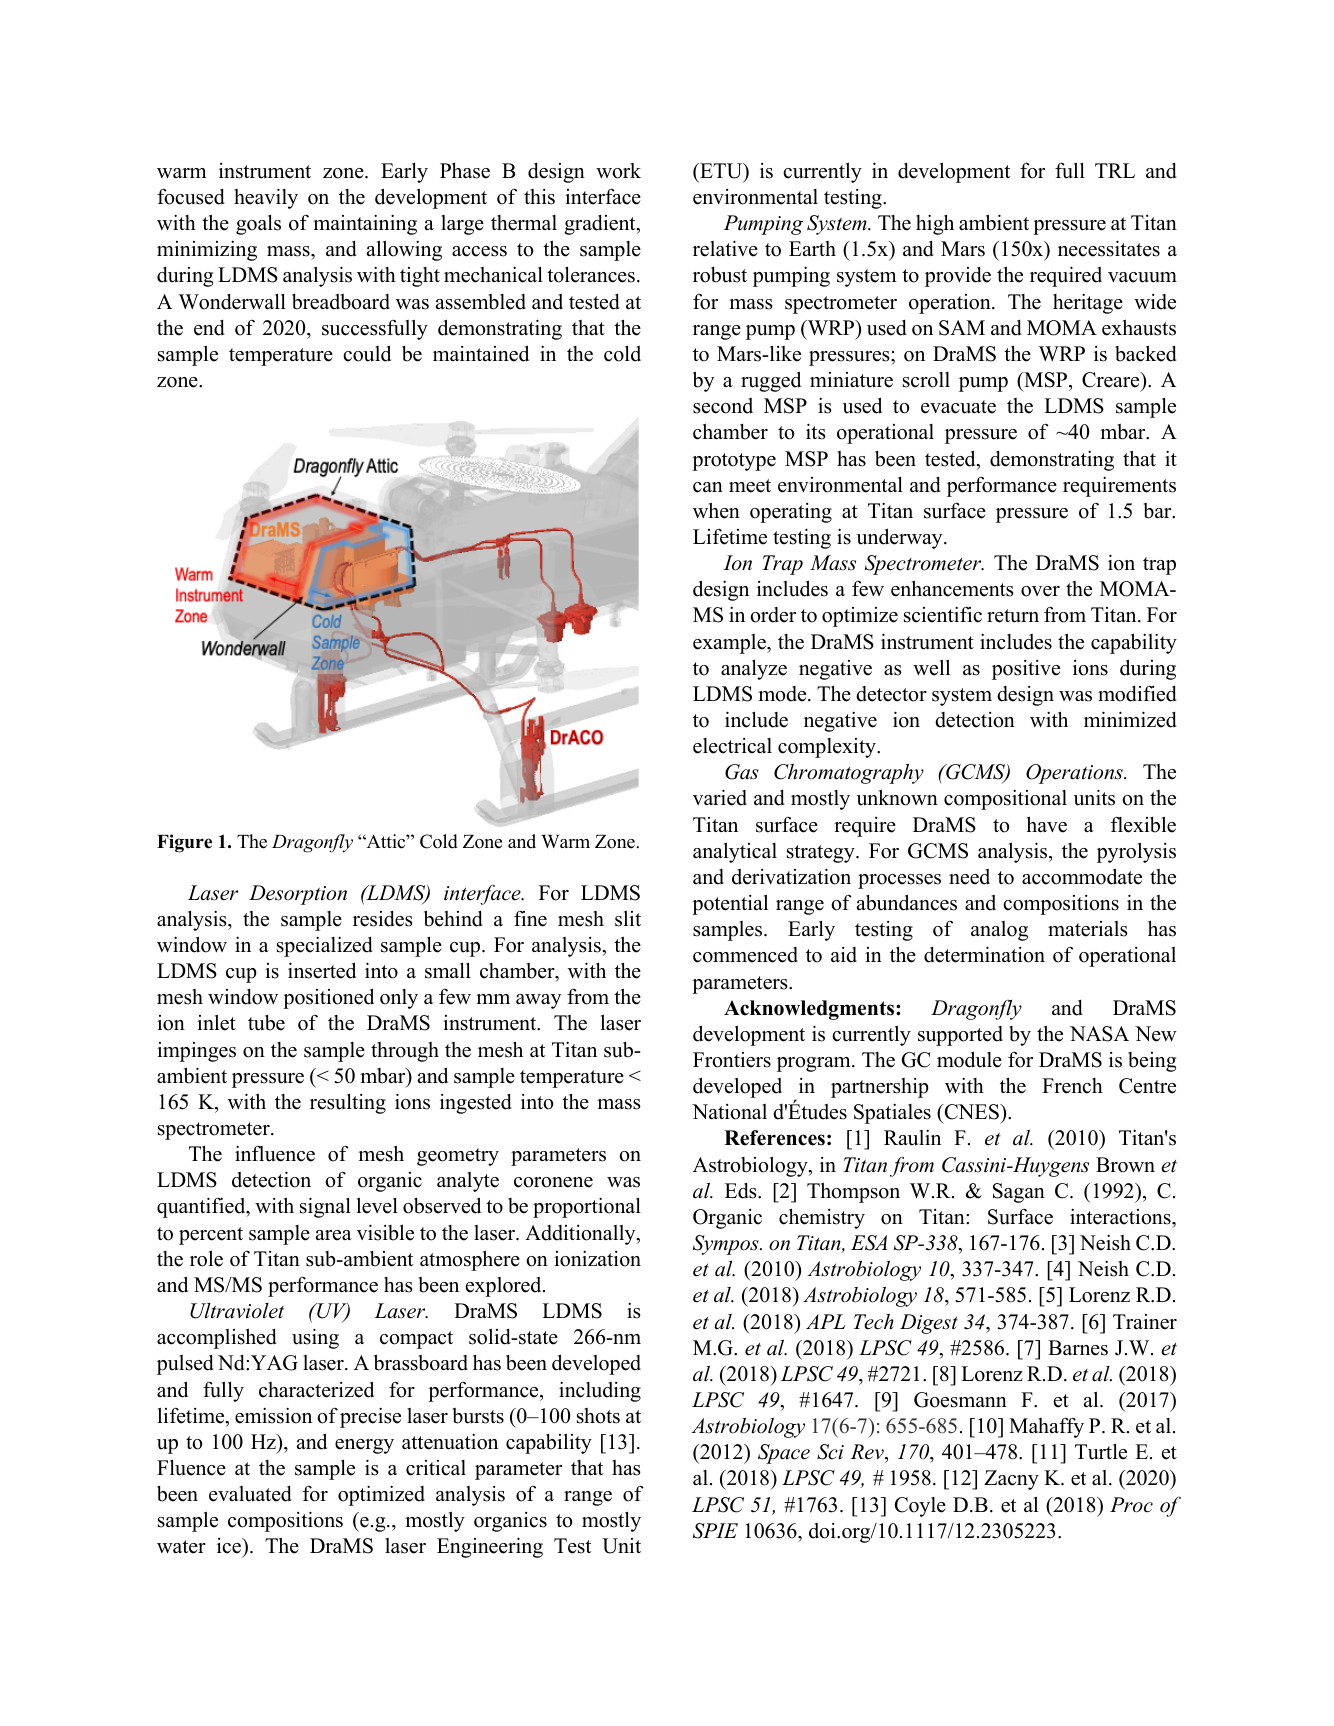  What do you see at coordinates (715, 1531) in the page?
I see `SPIE` at bounding box center [715, 1531].
